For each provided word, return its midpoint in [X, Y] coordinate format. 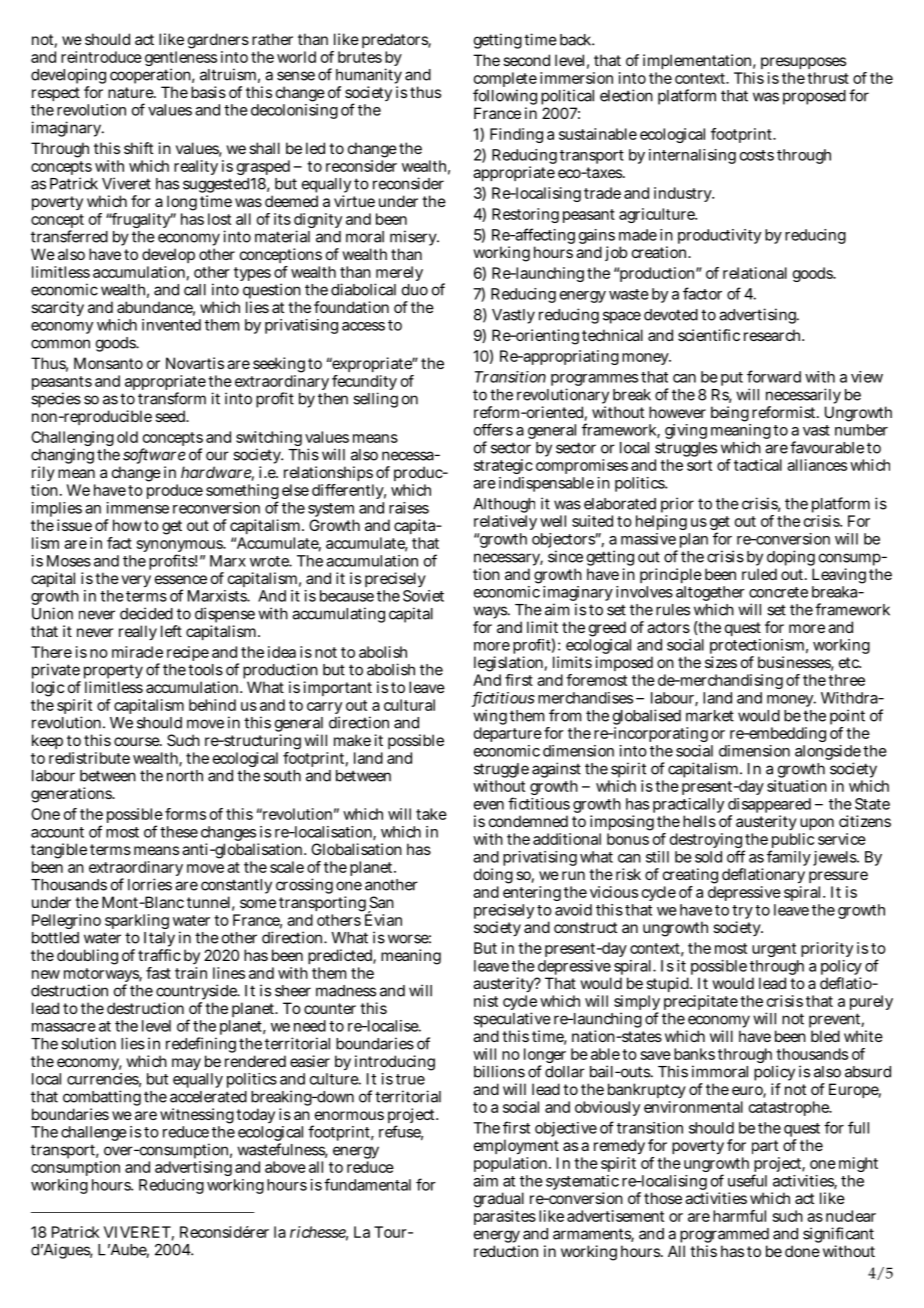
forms [185, 814]
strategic [503, 466]
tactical [758, 465]
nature [131, 92]
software [154, 455]
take [431, 814]
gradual [499, 1200]
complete [505, 81]
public [792, 842]
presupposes [803, 63]
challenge [94, 1133]
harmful [739, 1216]
